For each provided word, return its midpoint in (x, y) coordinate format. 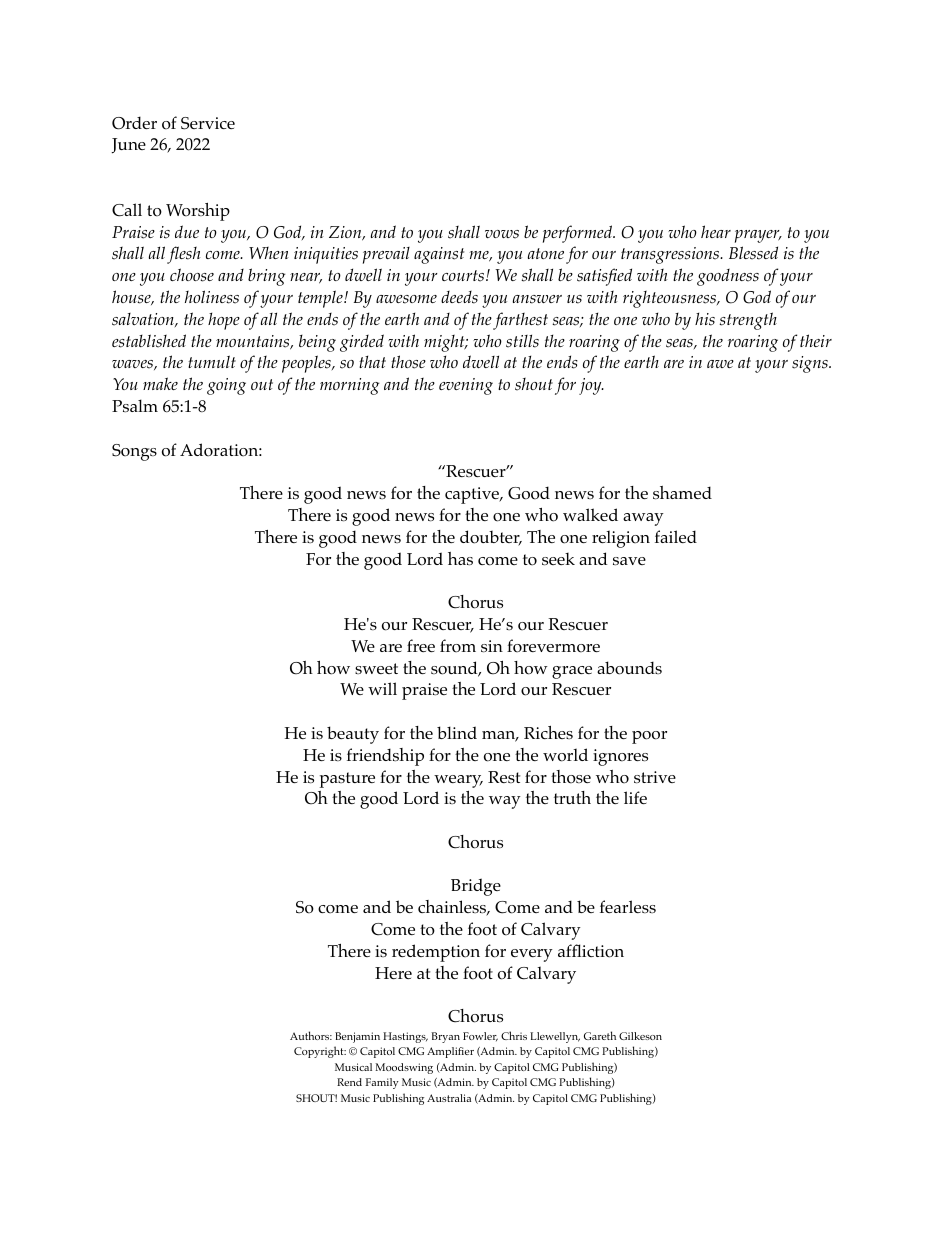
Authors (311, 1035)
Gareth (600, 1035)
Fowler (480, 1036)
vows (502, 234)
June (129, 146)
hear (716, 231)
